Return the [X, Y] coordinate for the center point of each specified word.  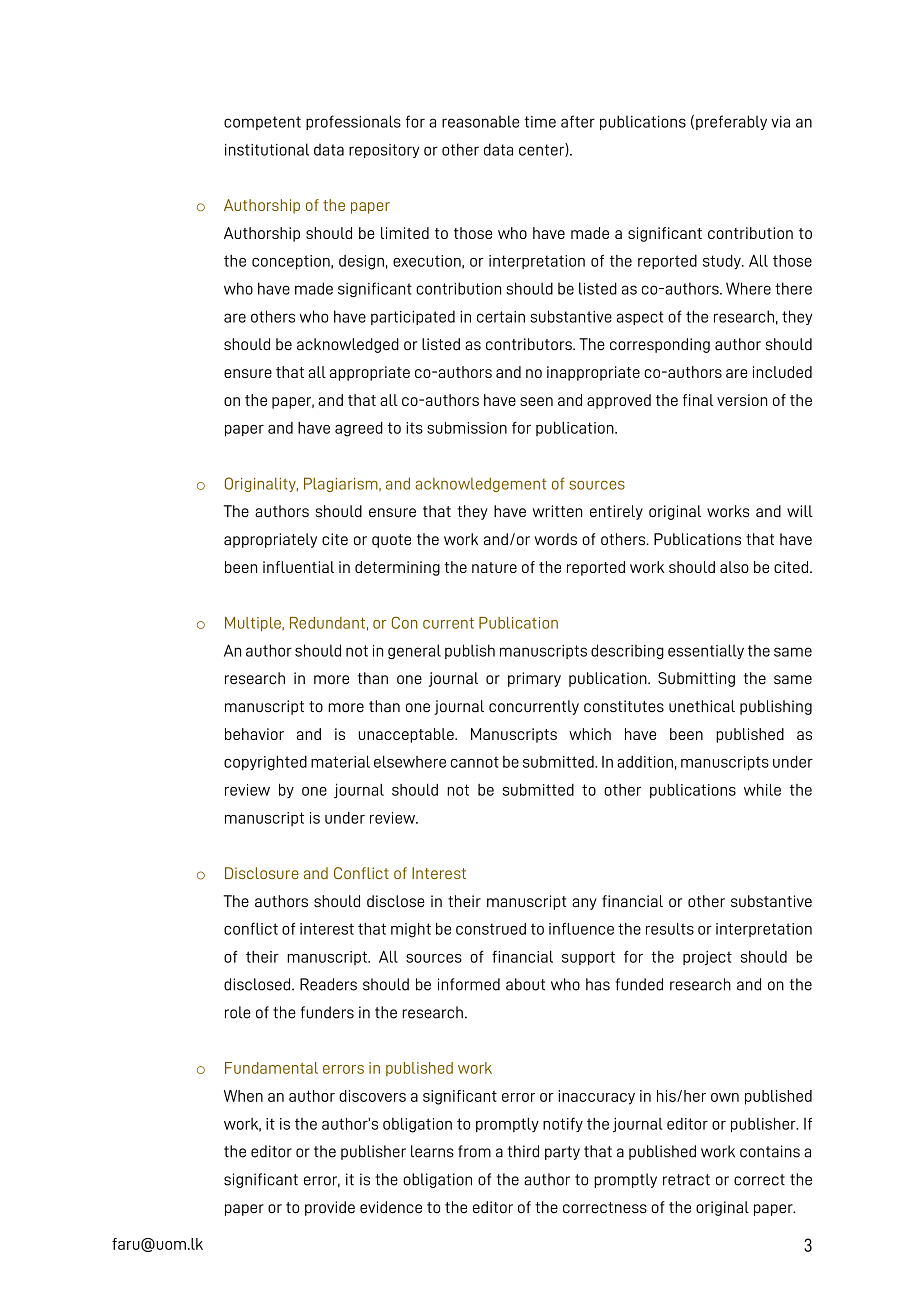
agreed [359, 429]
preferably [731, 122]
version [742, 400]
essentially [706, 651]
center [542, 150]
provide [330, 1208]
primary [534, 679]
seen [536, 401]
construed [491, 929]
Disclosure [262, 873]
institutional [267, 149]
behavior [254, 734]
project [707, 958]
